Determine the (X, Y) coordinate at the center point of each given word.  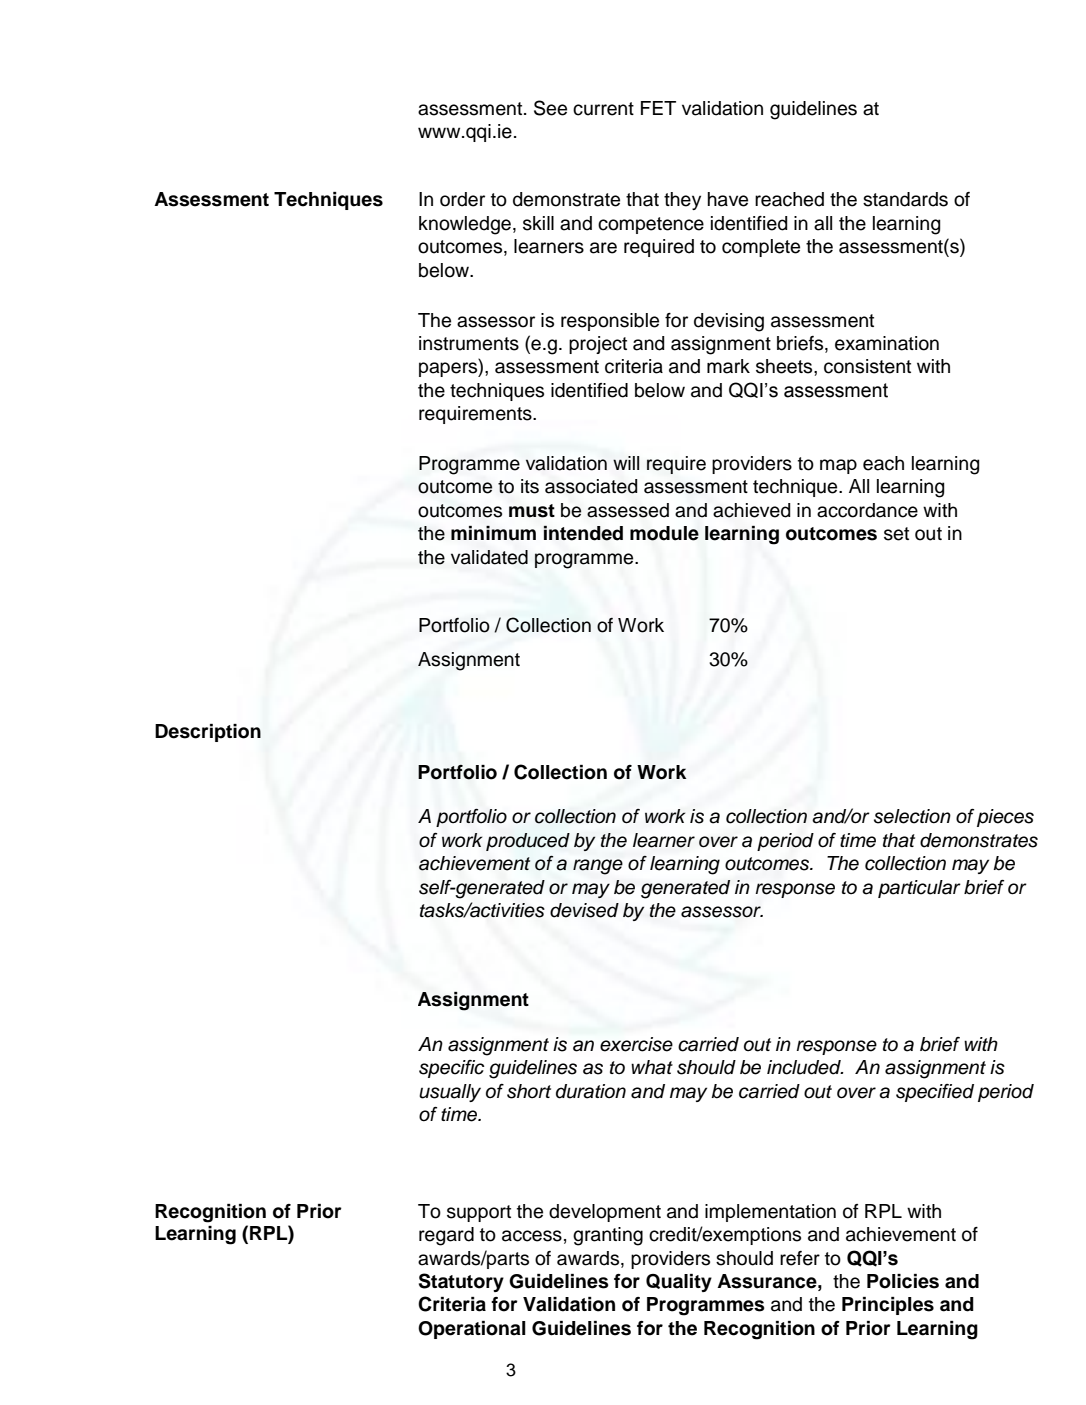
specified (935, 1093)
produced (528, 842)
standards (905, 199)
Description (208, 733)
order (462, 199)
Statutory (461, 1282)
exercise (636, 1044)
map (838, 466)
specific (451, 1069)
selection (912, 816)
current (603, 109)
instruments (469, 343)
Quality (679, 1283)
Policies (903, 1281)
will (626, 463)
